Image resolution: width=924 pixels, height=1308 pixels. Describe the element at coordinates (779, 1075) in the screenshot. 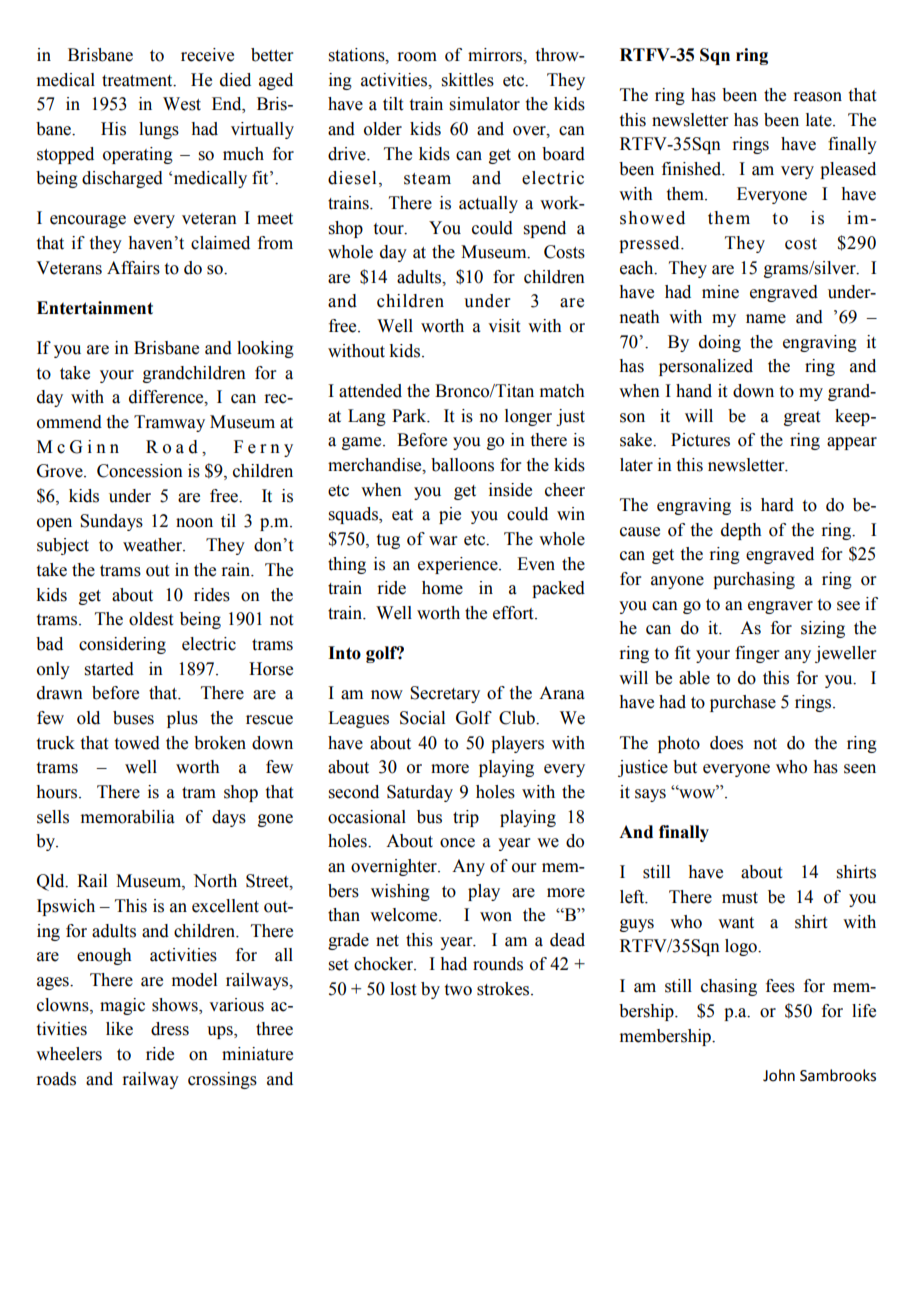

I see `John` at that location.
